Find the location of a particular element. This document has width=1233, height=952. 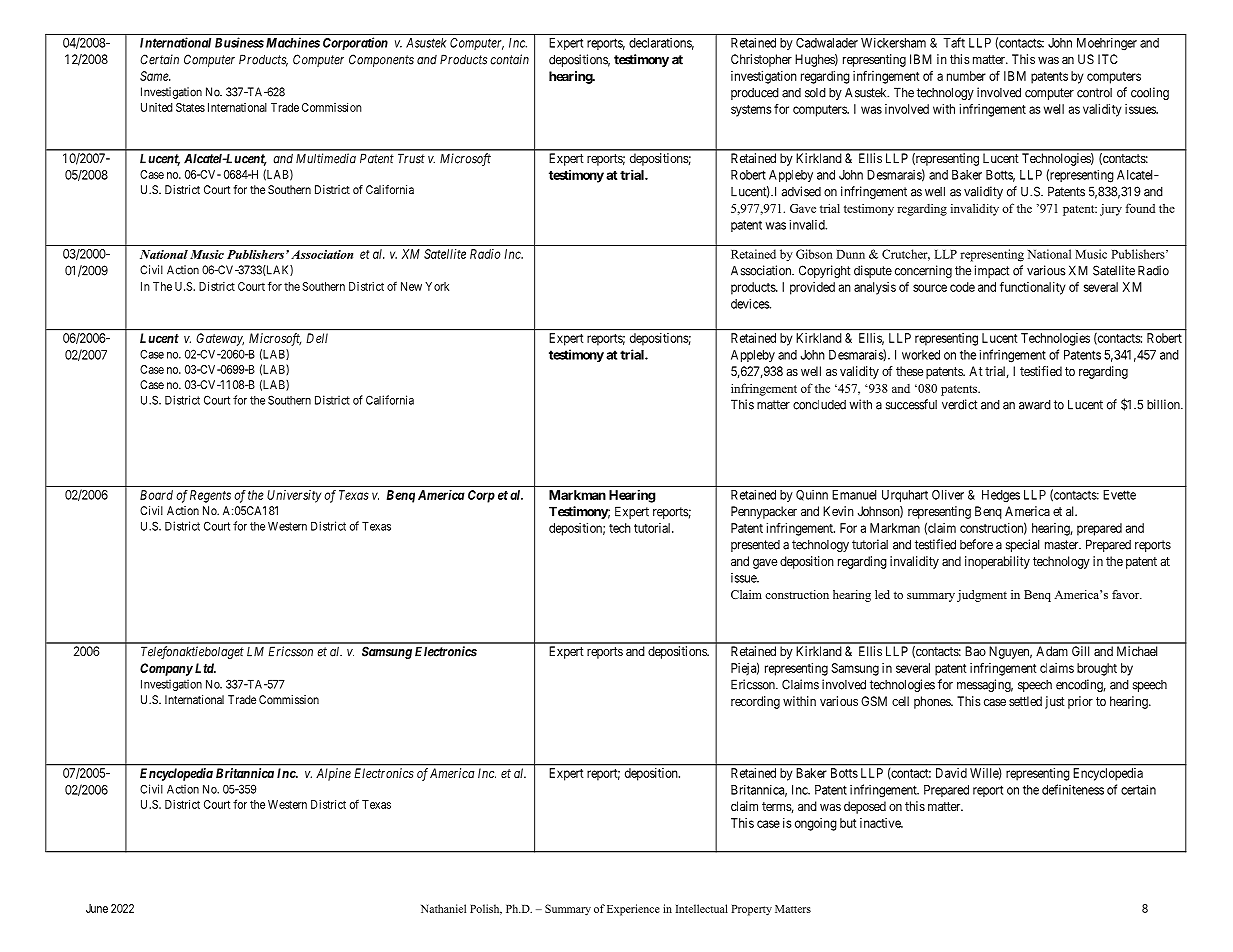

Business is located at coordinates (239, 42).
